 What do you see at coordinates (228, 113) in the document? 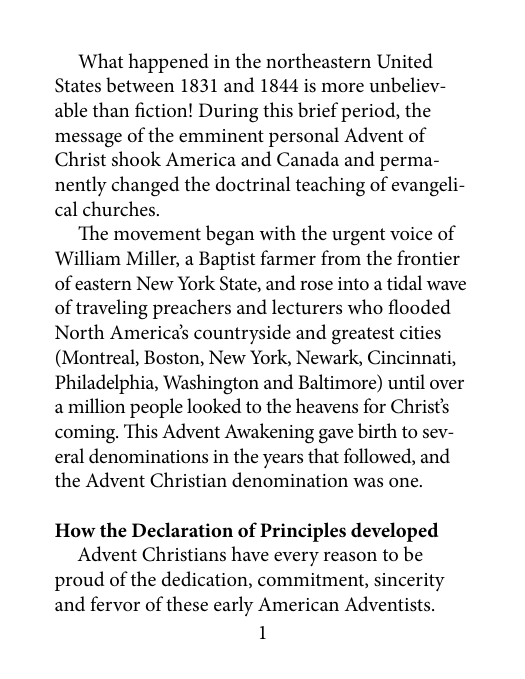
I see `During` at bounding box center [228, 113].
